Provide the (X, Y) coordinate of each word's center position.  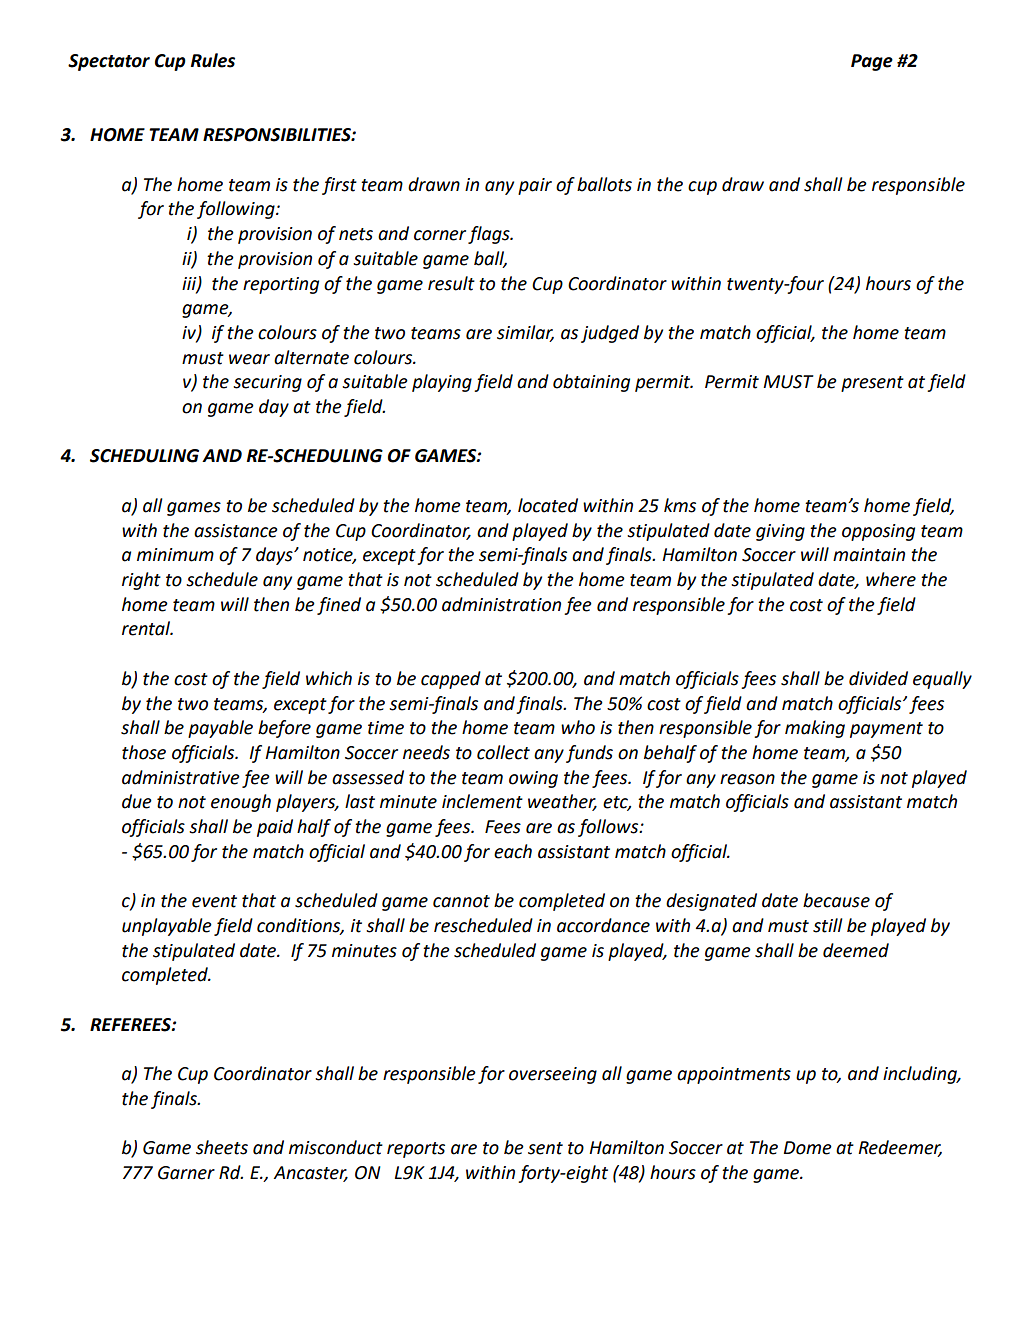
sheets (222, 1147)
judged (610, 334)
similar (525, 333)
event (214, 901)
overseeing (553, 1075)
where (891, 579)
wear (249, 359)
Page (872, 62)
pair (535, 186)
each (513, 851)
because (836, 900)
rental (147, 628)
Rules (213, 60)
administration (501, 604)
